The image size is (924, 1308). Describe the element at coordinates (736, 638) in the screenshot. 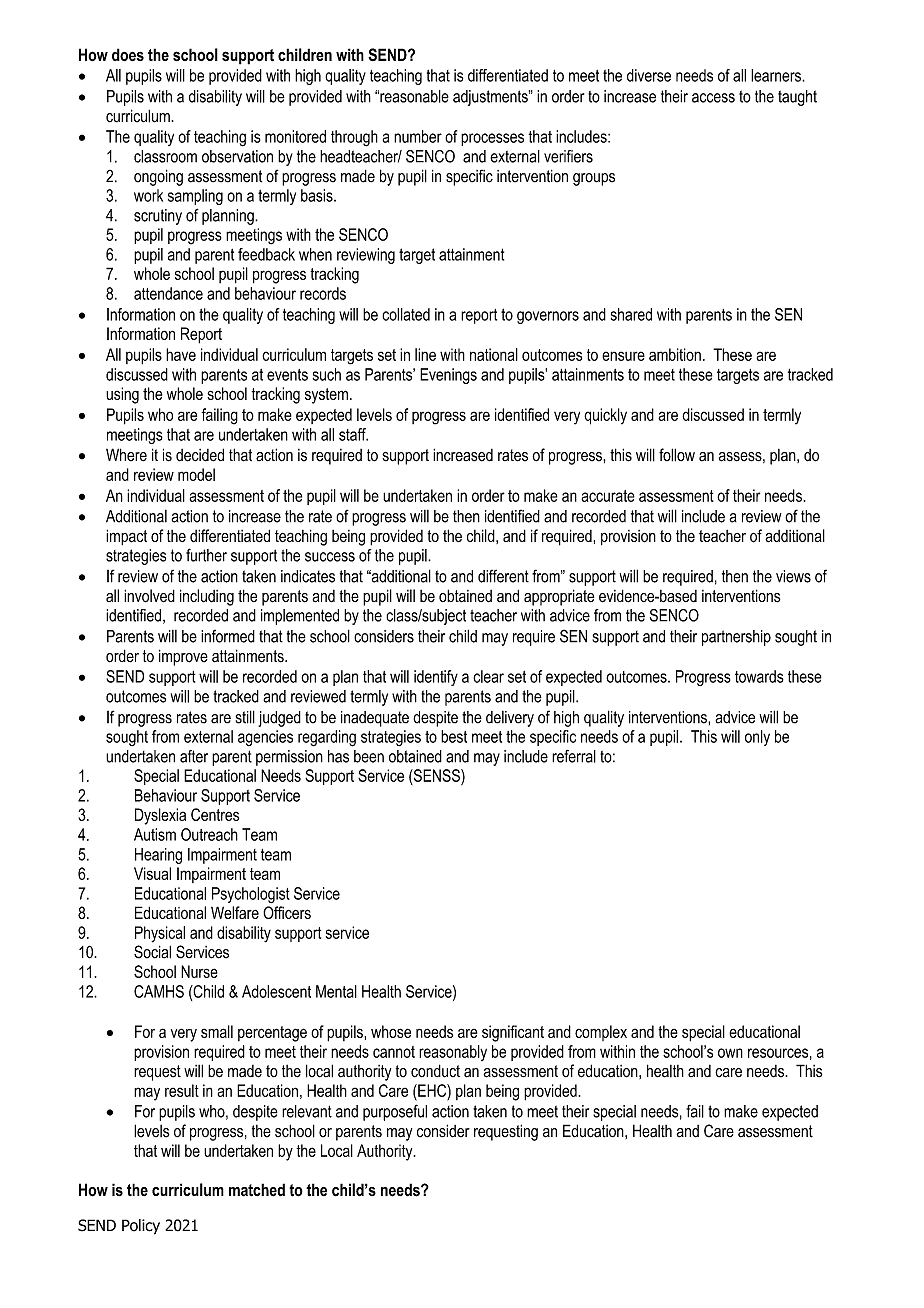

I see `partnership` at that location.
